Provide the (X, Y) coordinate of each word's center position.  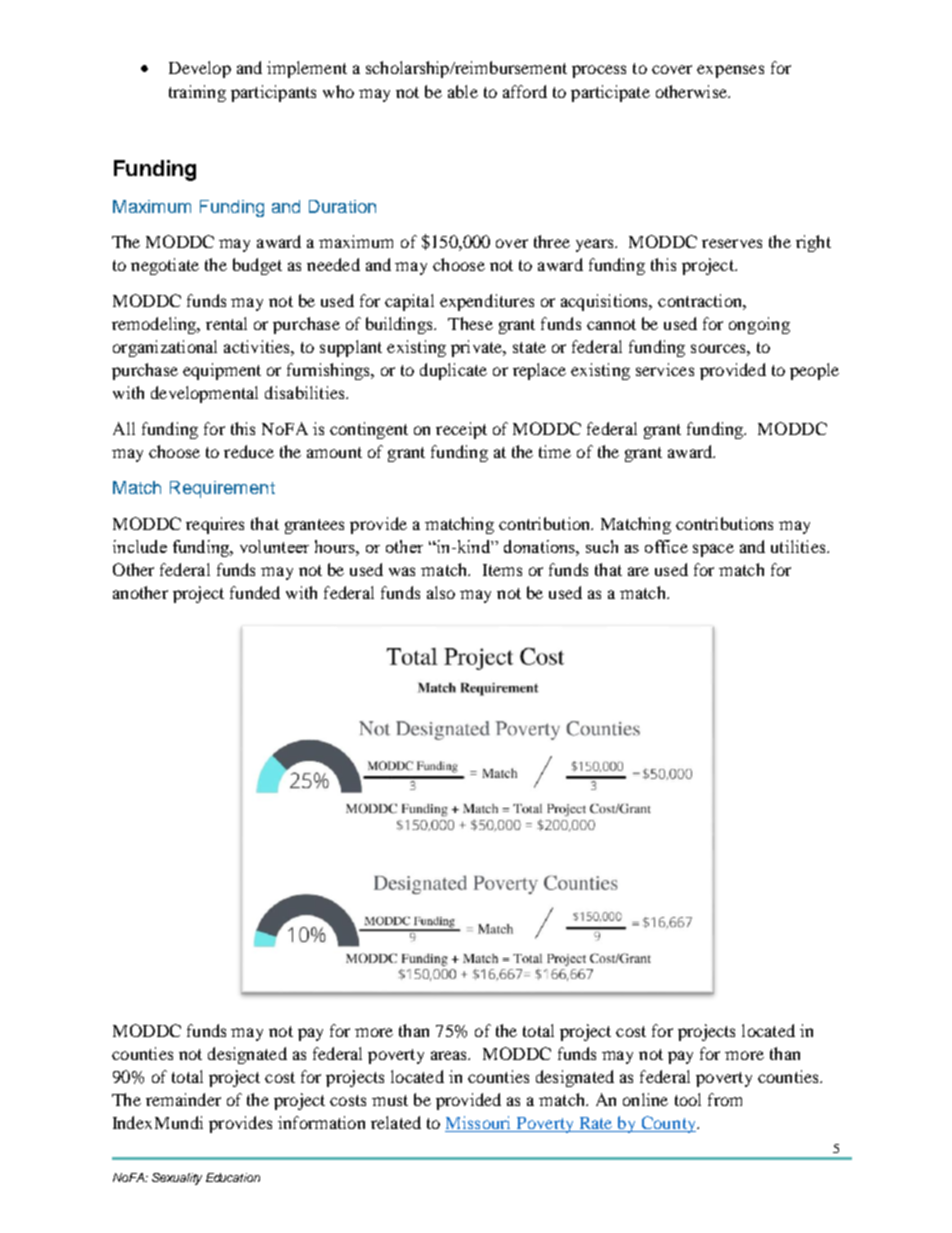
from (725, 1099)
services (665, 369)
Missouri (479, 1124)
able (463, 91)
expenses (730, 71)
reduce (249, 451)
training (197, 93)
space (713, 550)
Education (233, 1177)
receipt (461, 430)
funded (255, 592)
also (441, 592)
